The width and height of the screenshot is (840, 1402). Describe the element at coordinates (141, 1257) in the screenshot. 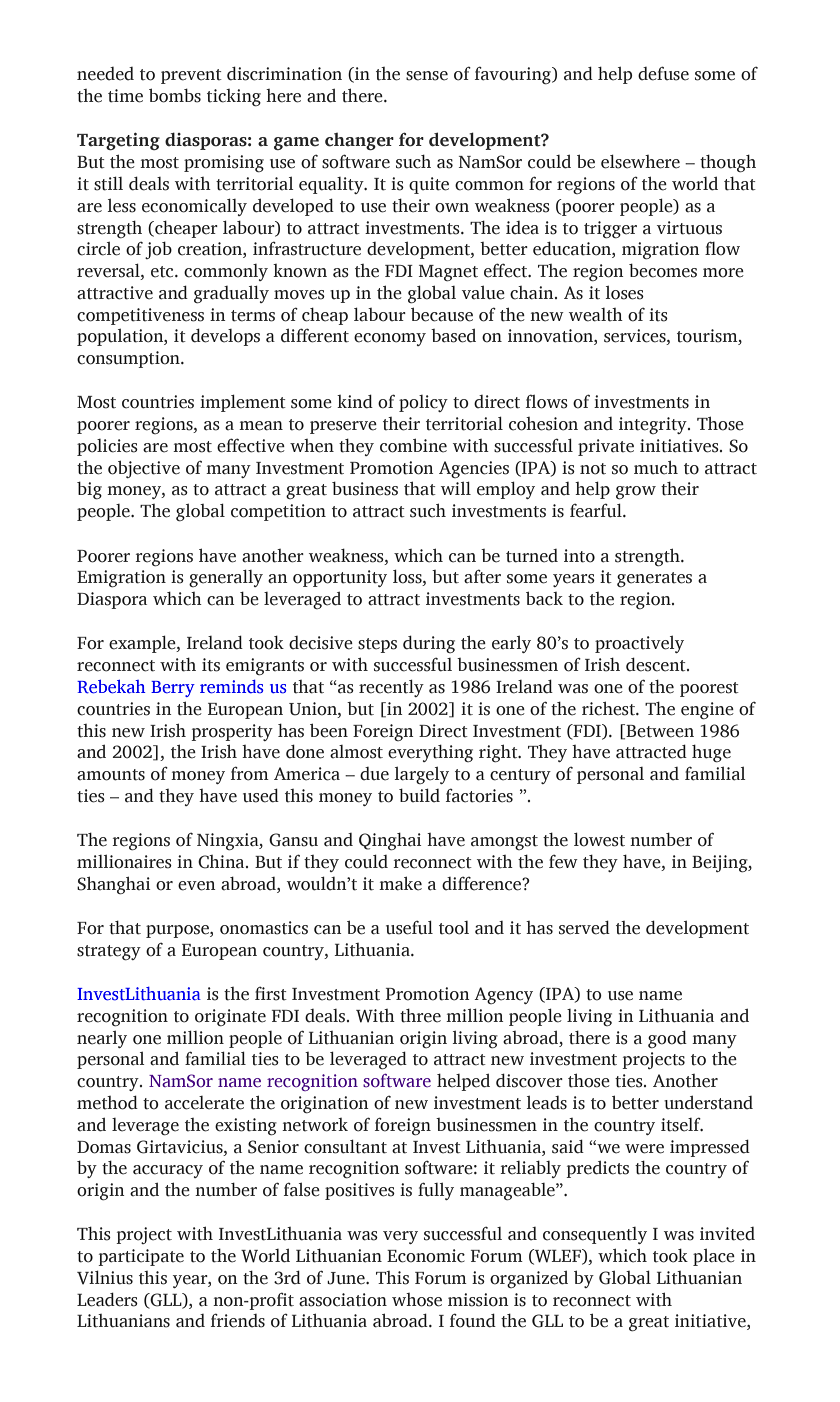

I see `participate` at that location.
